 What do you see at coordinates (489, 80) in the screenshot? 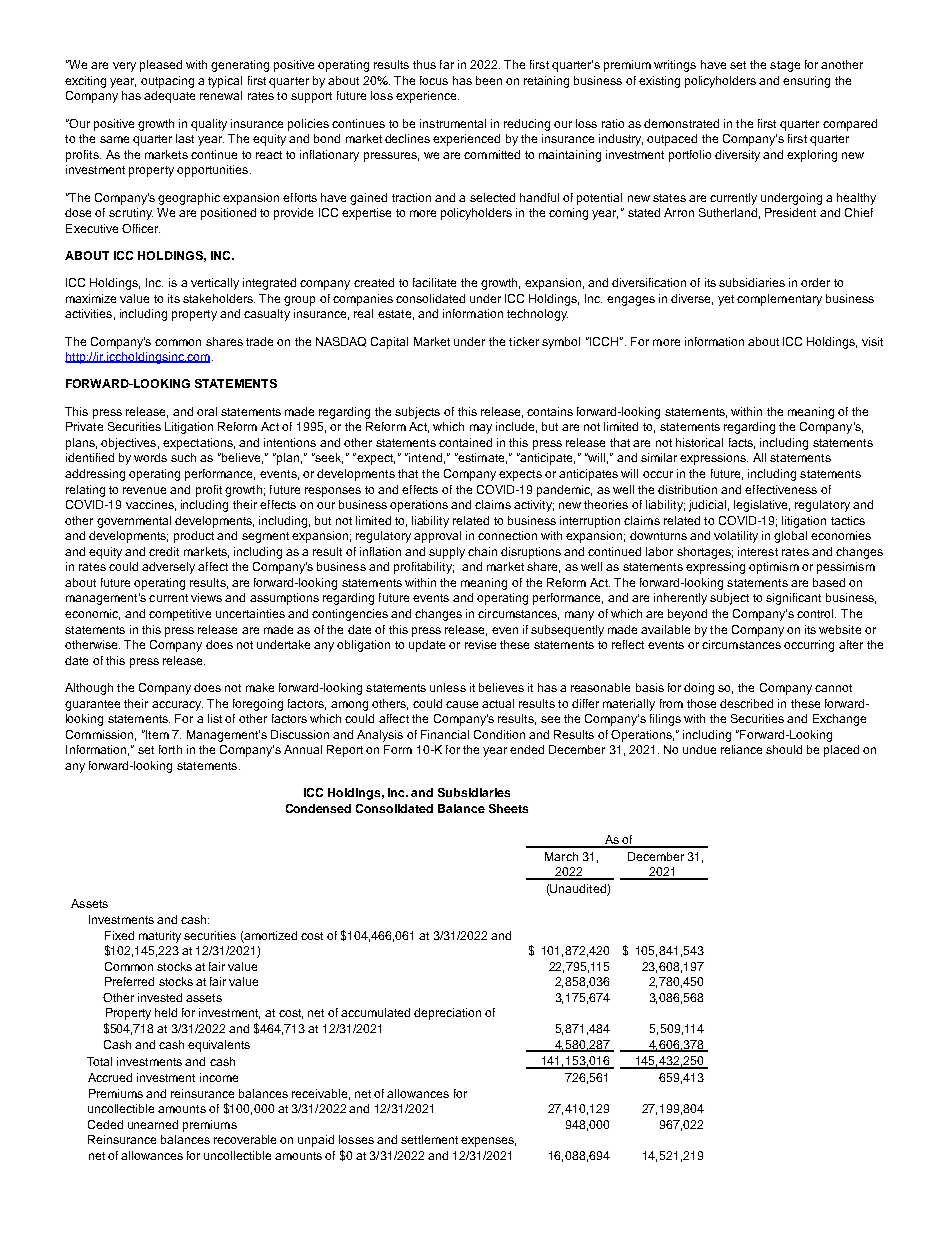
I see `been` at bounding box center [489, 80].
